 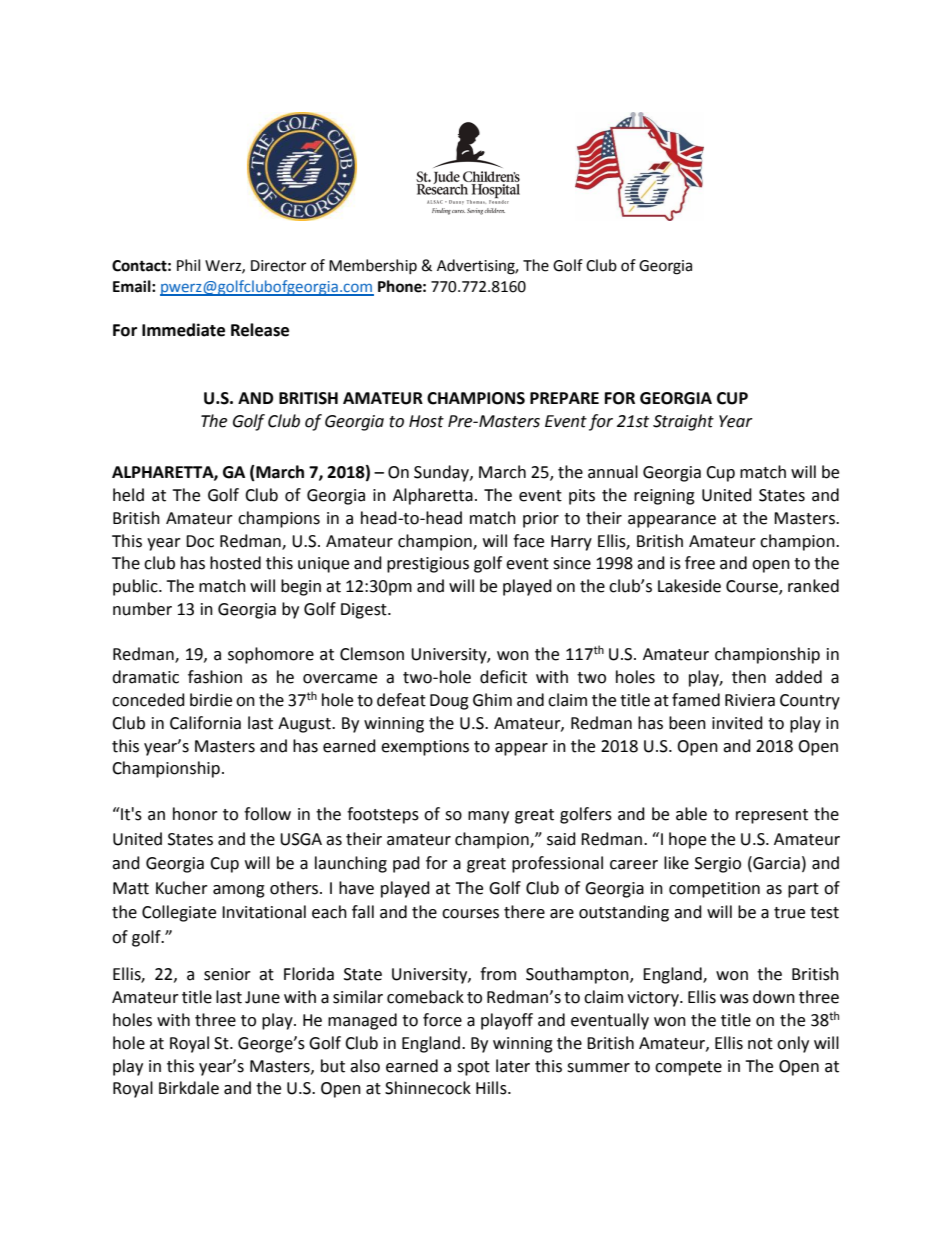 I want to click on spot, so click(x=473, y=1068).
